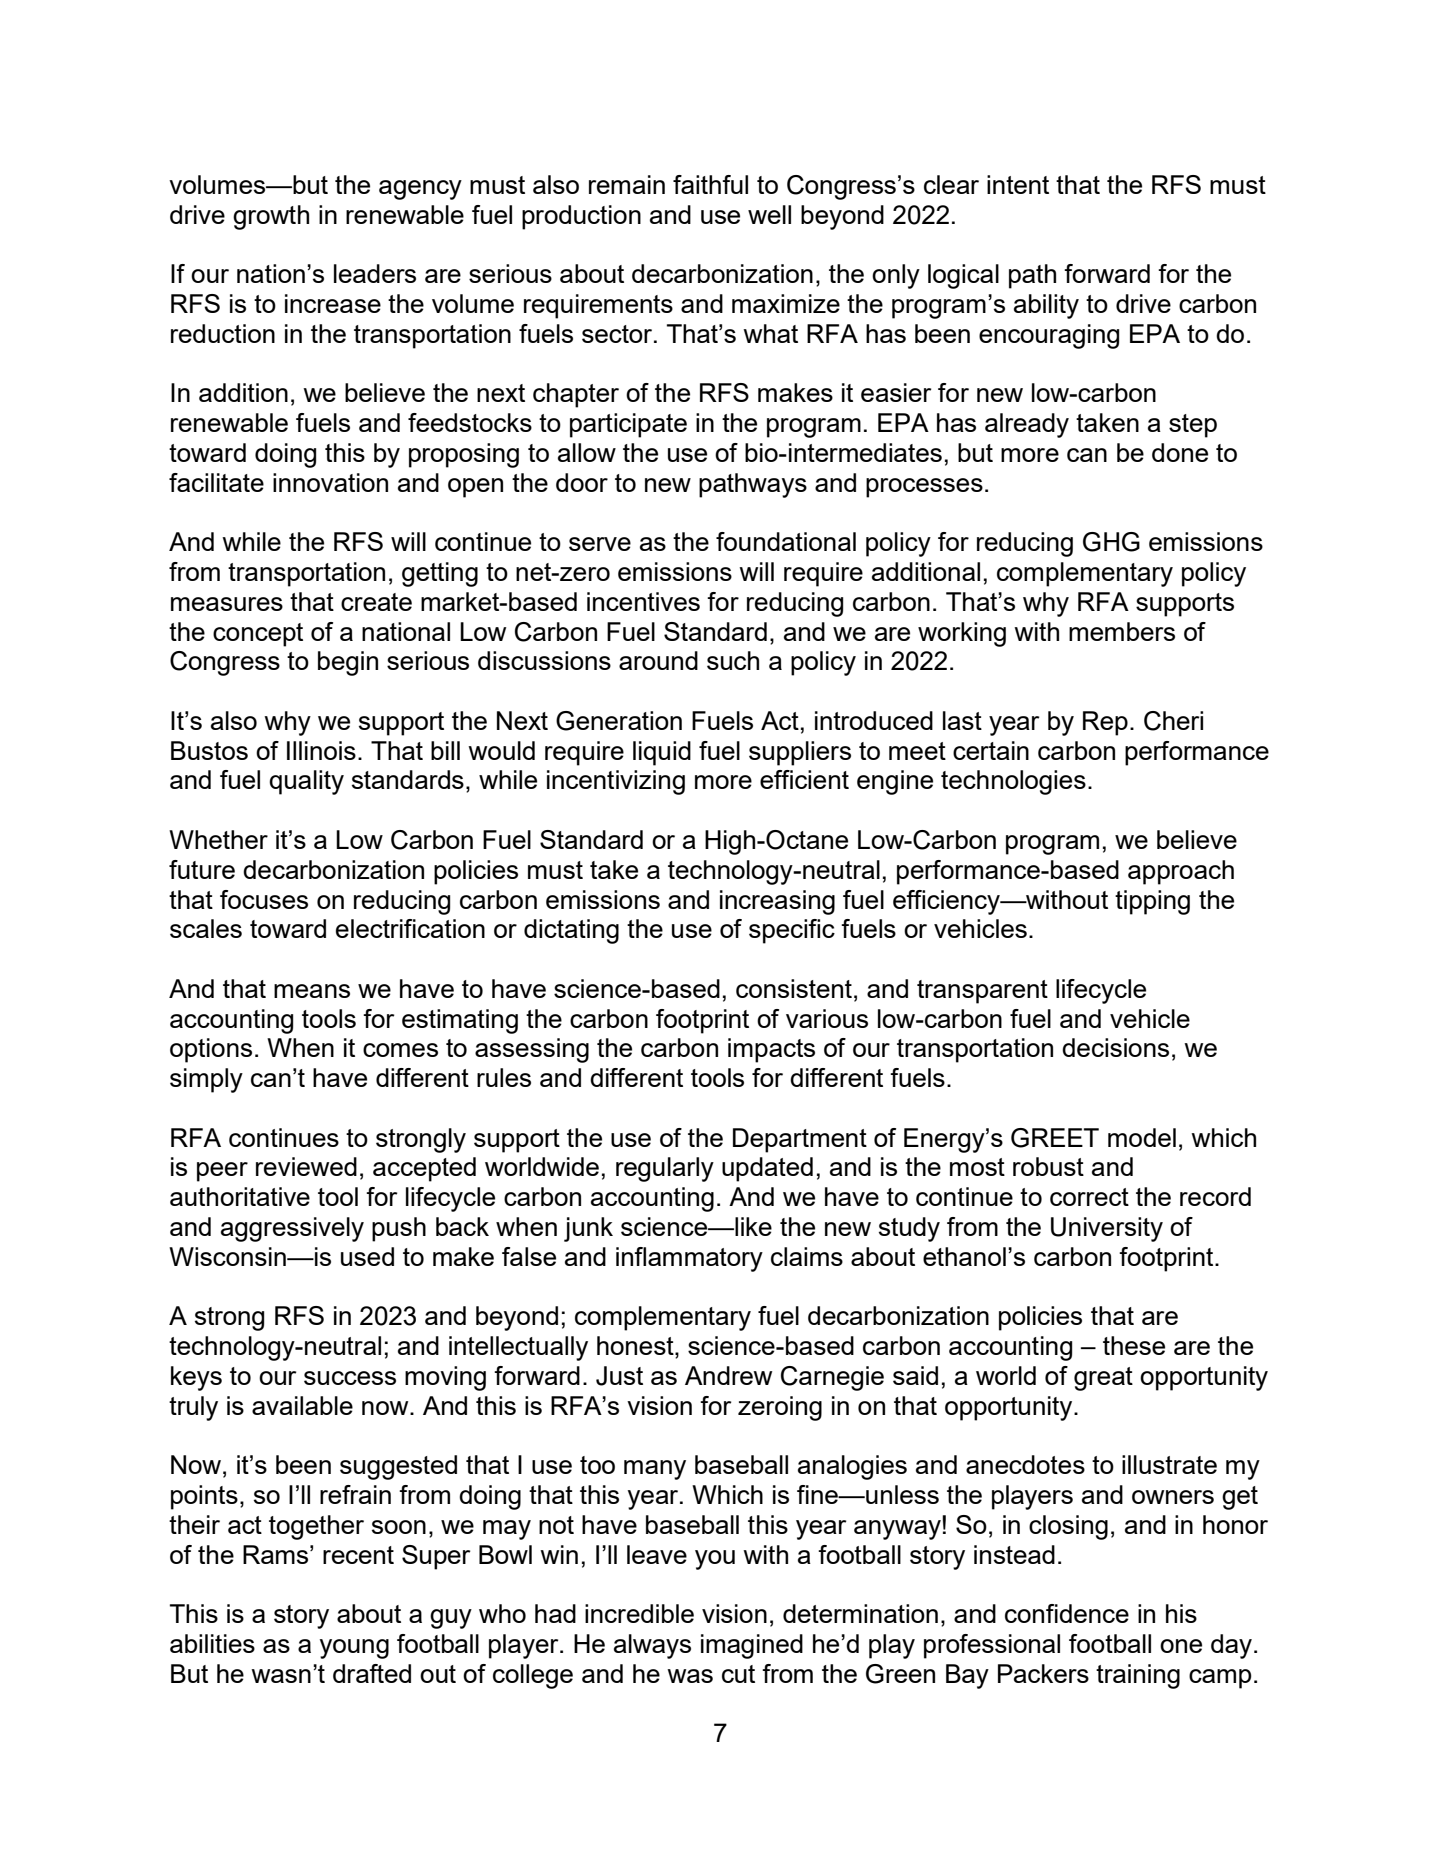 This page has width=1441, height=1865. I want to click on well, so click(769, 214).
